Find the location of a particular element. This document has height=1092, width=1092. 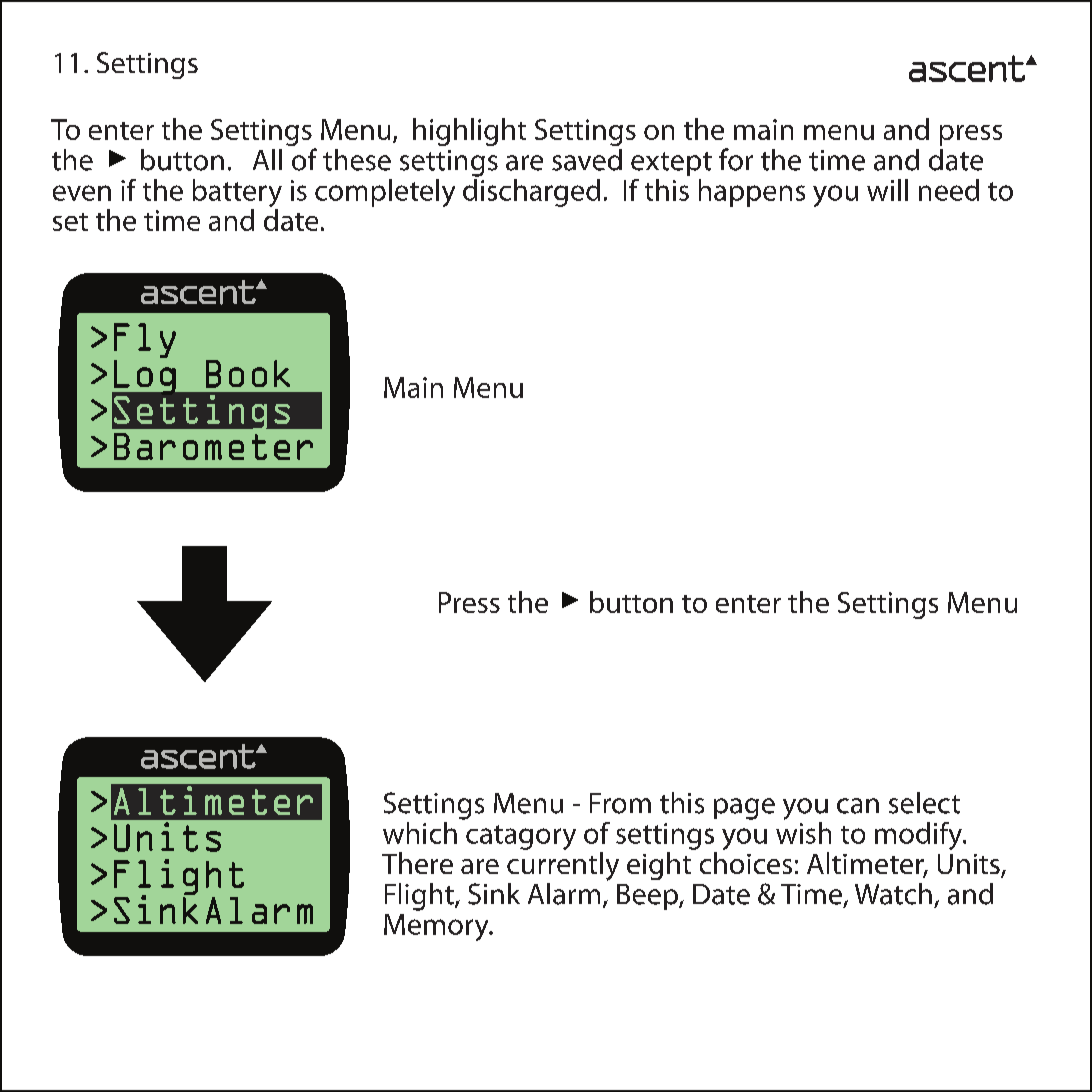

happens is located at coordinates (752, 193).
